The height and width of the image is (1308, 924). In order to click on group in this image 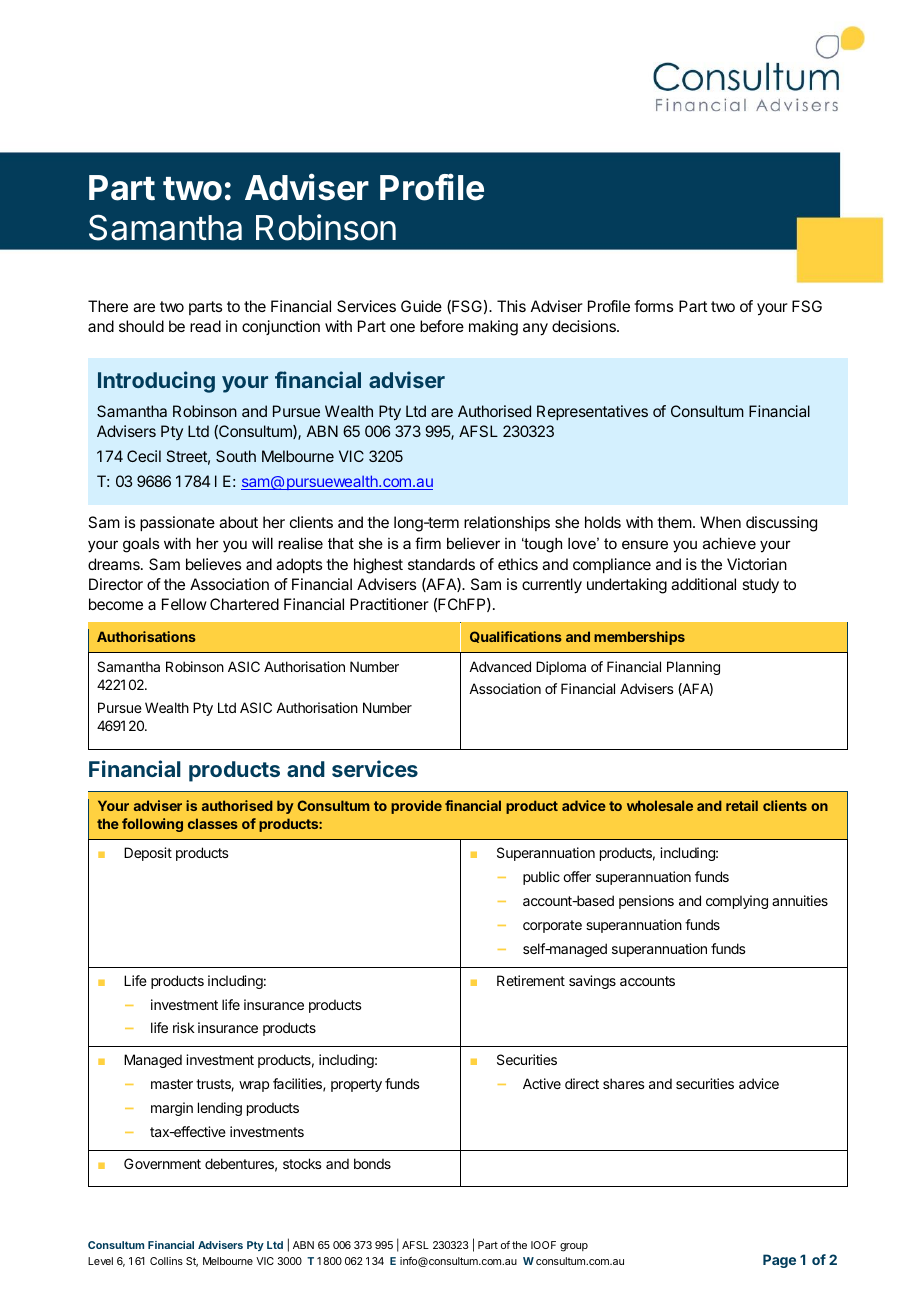, I will do `click(574, 1247)`.
